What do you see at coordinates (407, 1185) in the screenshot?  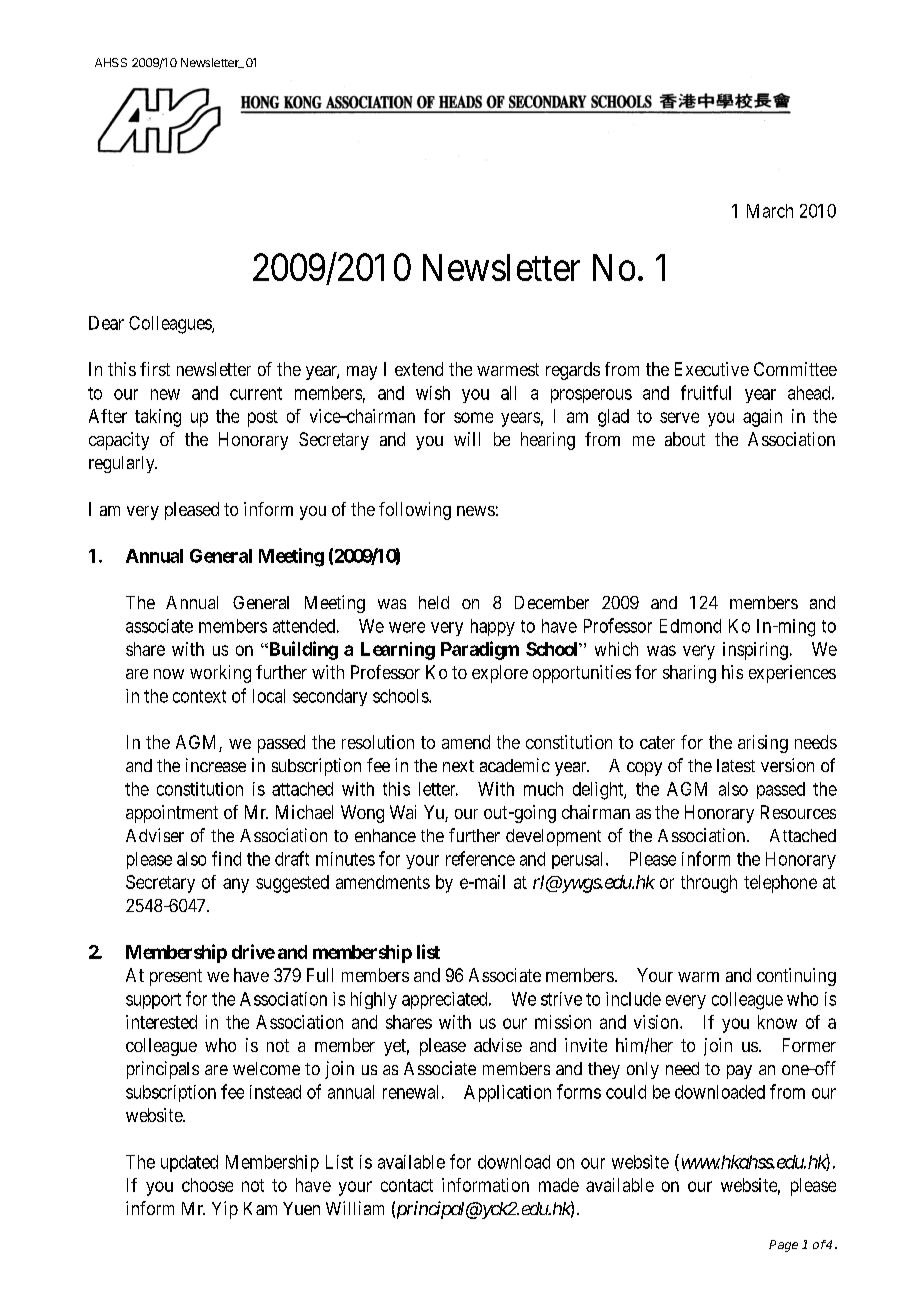 I see `contact` at bounding box center [407, 1185].
